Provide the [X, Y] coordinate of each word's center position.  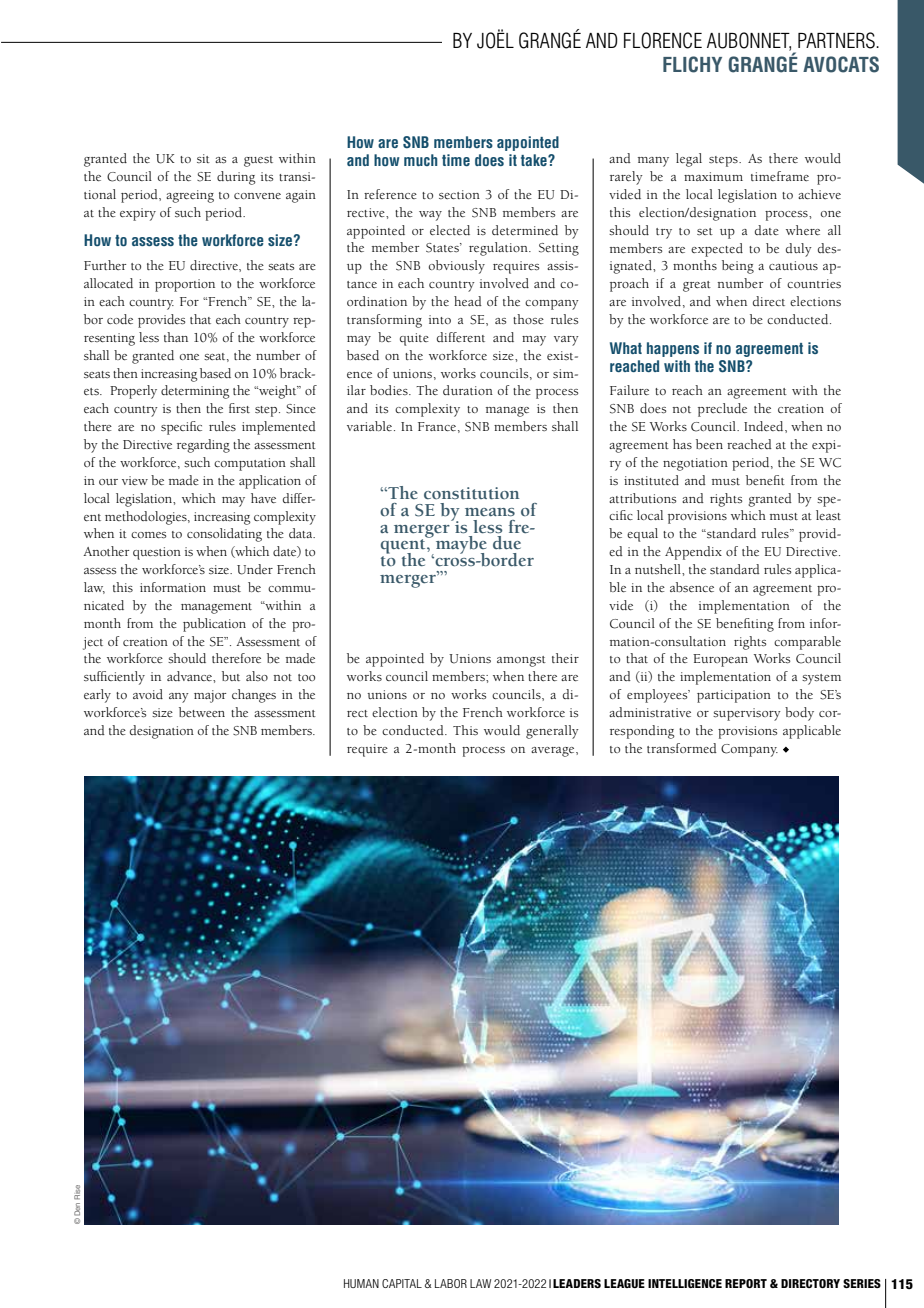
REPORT [746, 1283]
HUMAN [361, 1283]
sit [203, 158]
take [535, 160]
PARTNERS [837, 40]
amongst [521, 661]
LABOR [451, 1283]
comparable [807, 643]
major [210, 696]
